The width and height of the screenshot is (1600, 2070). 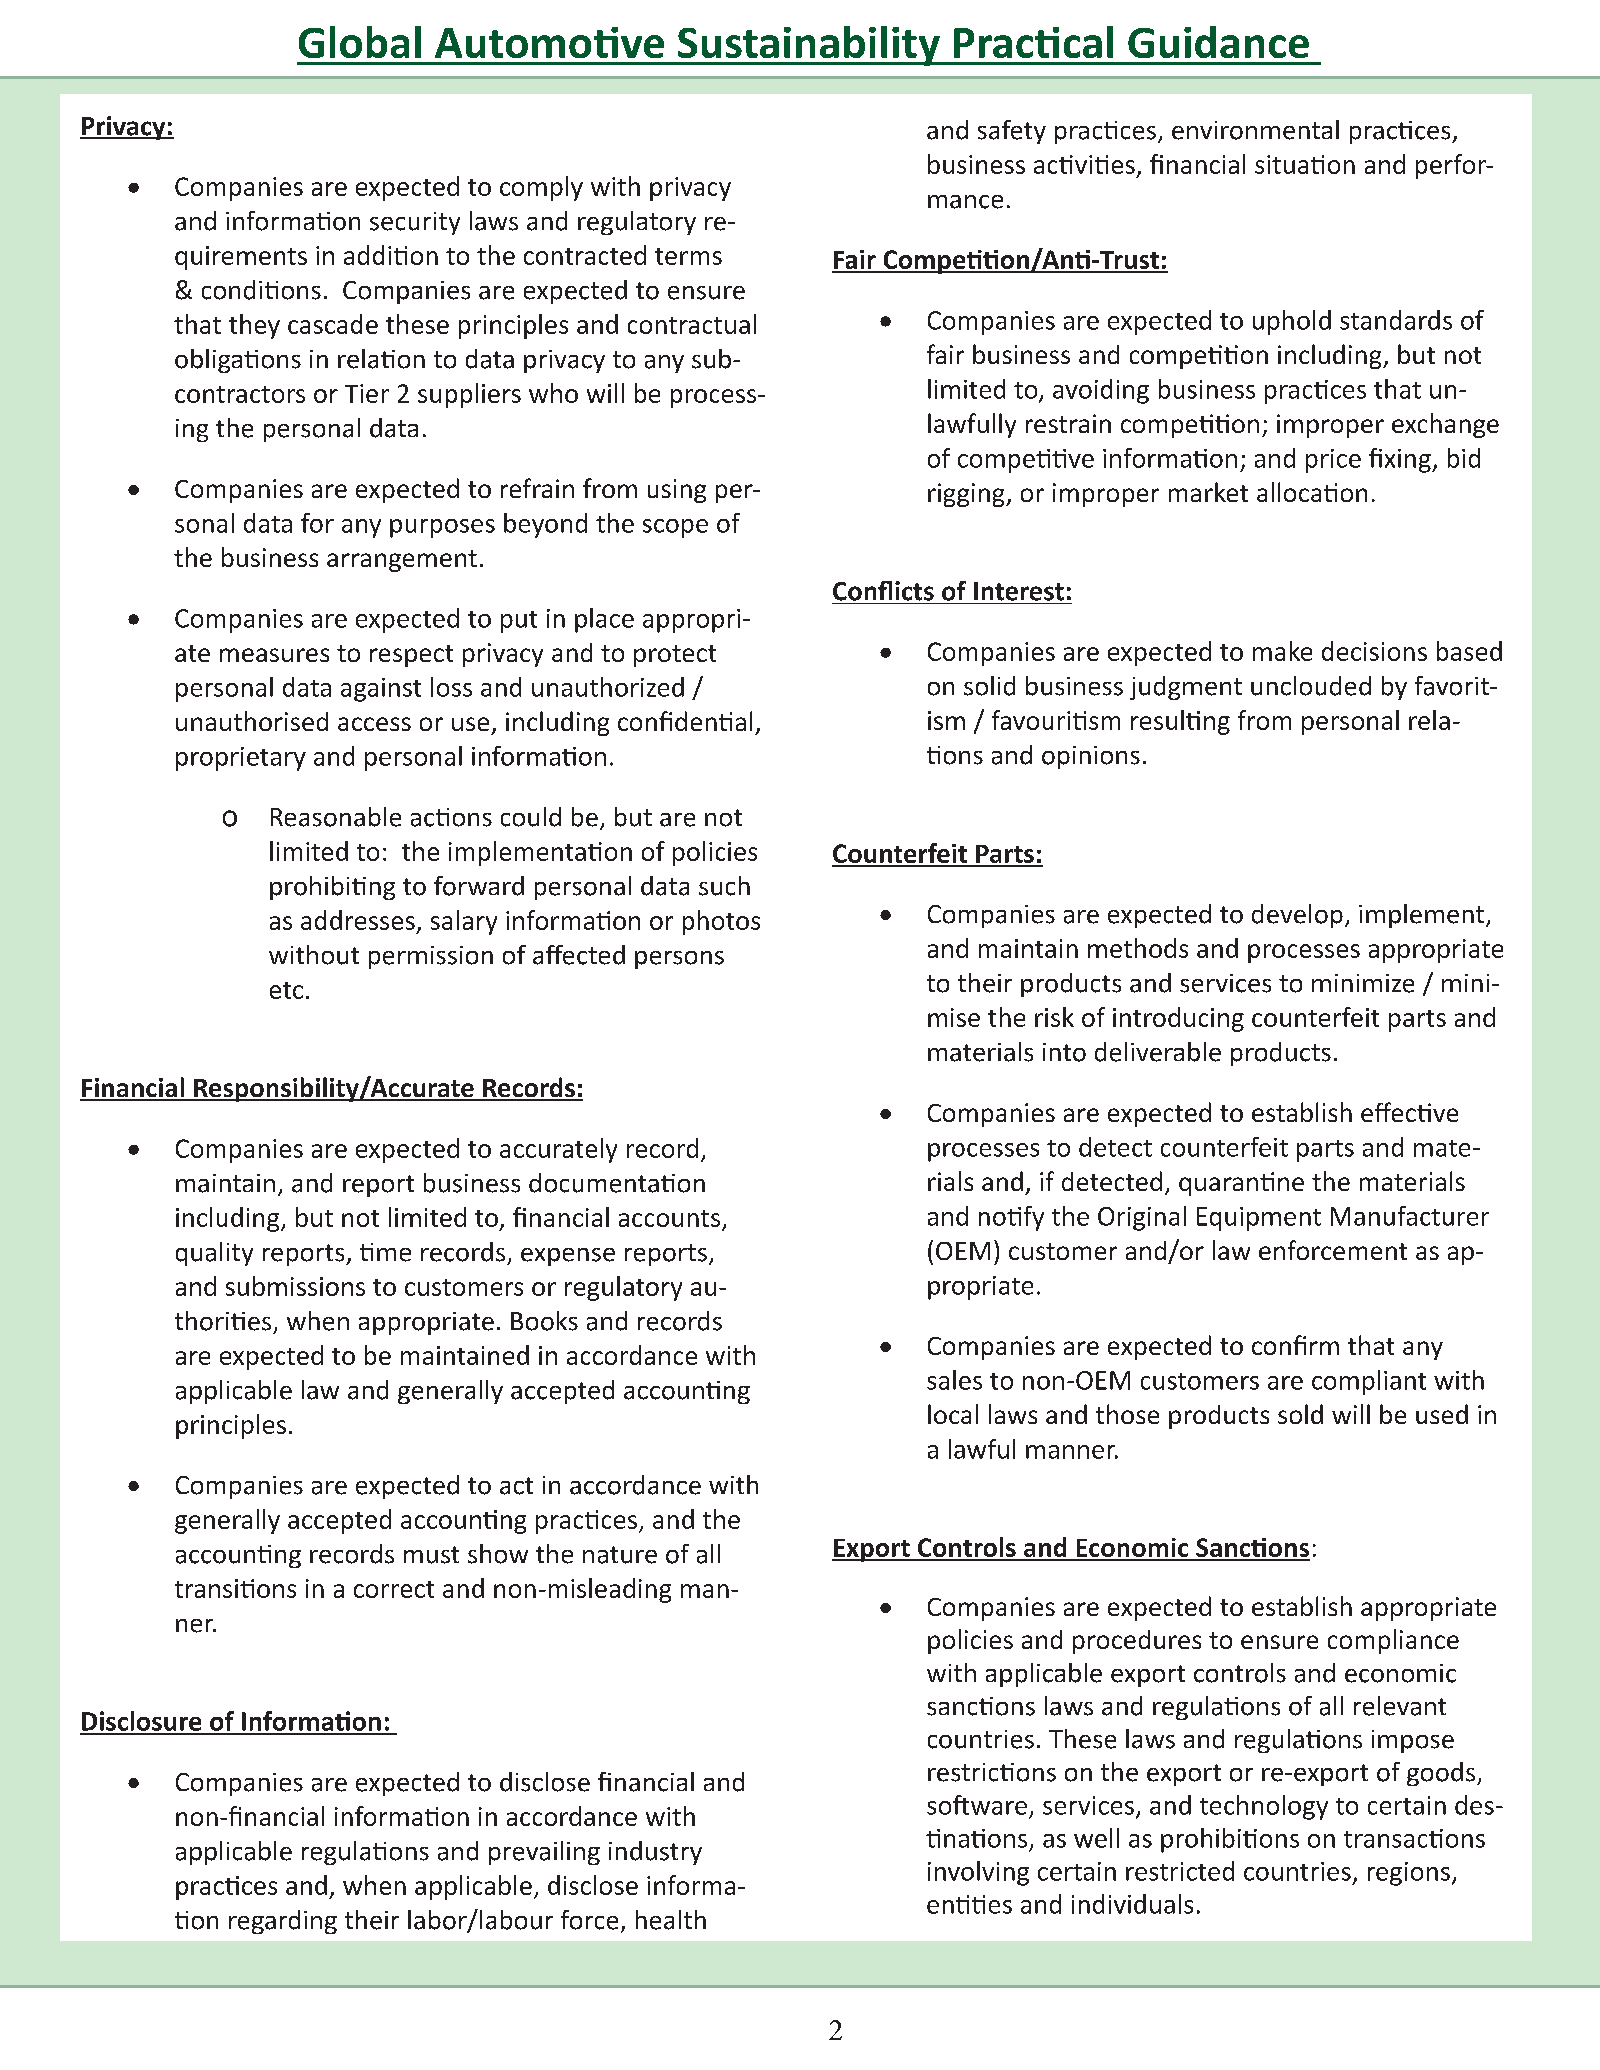 What do you see at coordinates (989, 686) in the screenshot?
I see `solid` at bounding box center [989, 686].
